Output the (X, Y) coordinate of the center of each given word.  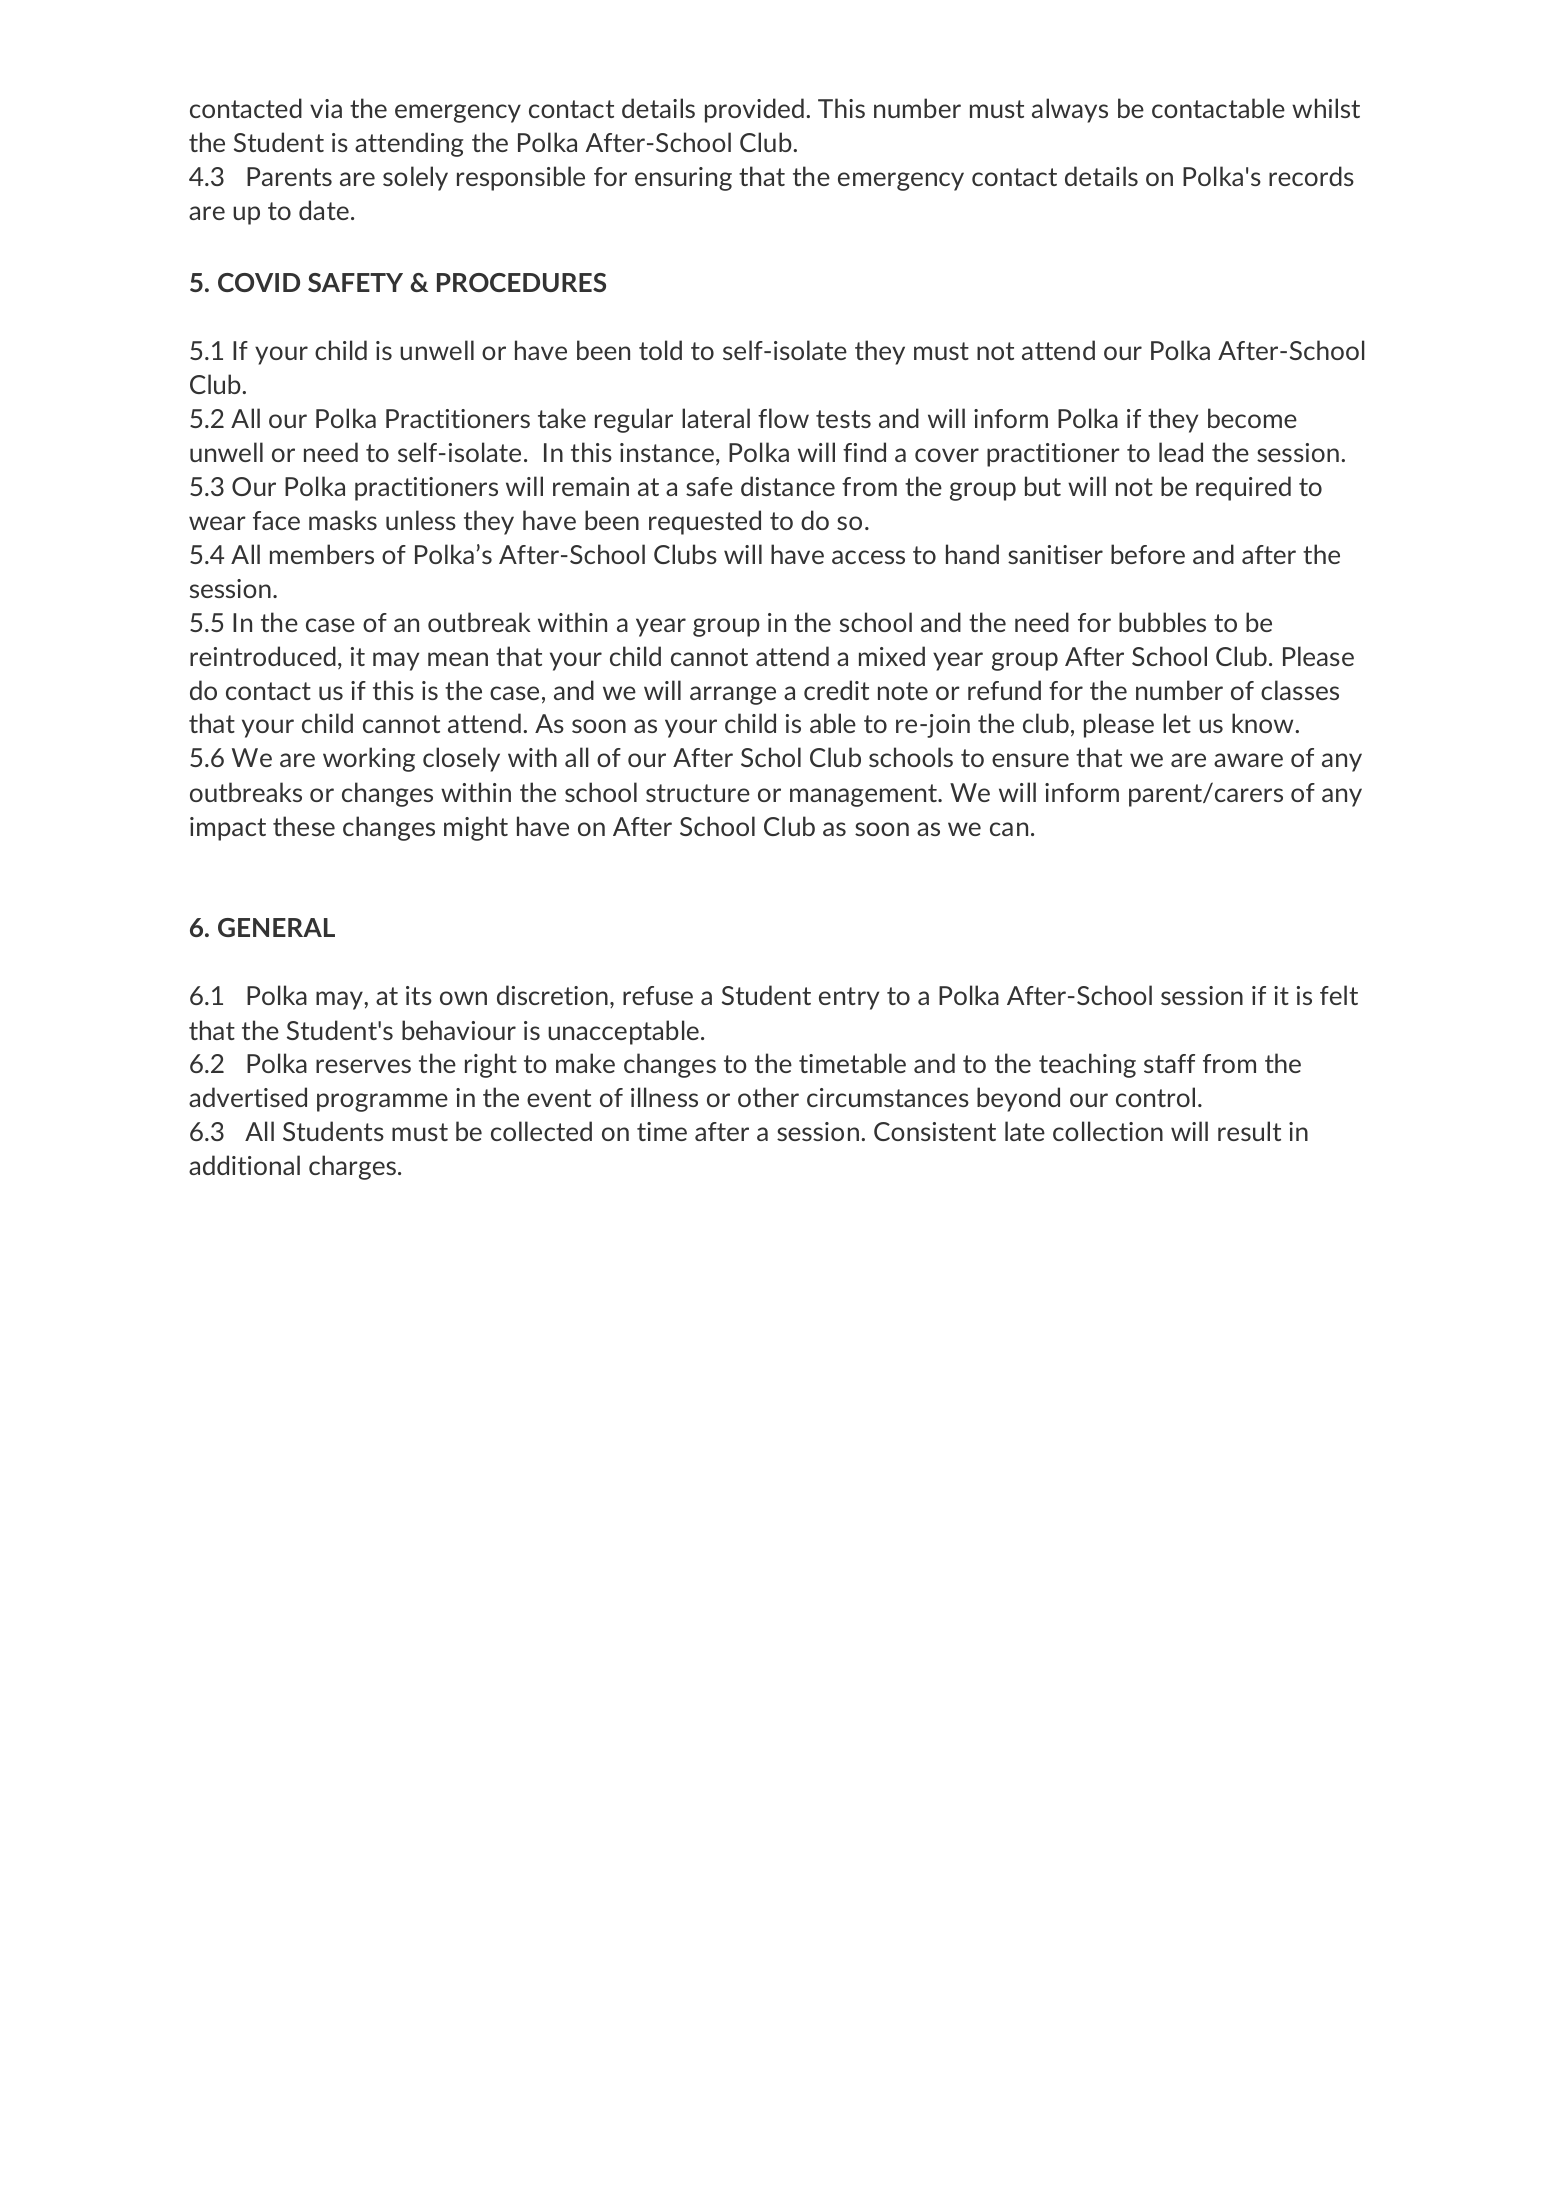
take (562, 418)
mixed (892, 656)
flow (783, 418)
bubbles (1162, 622)
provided (754, 110)
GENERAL (276, 927)
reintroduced (263, 656)
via (326, 108)
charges (352, 1167)
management (865, 795)
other (768, 1097)
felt (1339, 995)
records (1311, 176)
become (1252, 418)
